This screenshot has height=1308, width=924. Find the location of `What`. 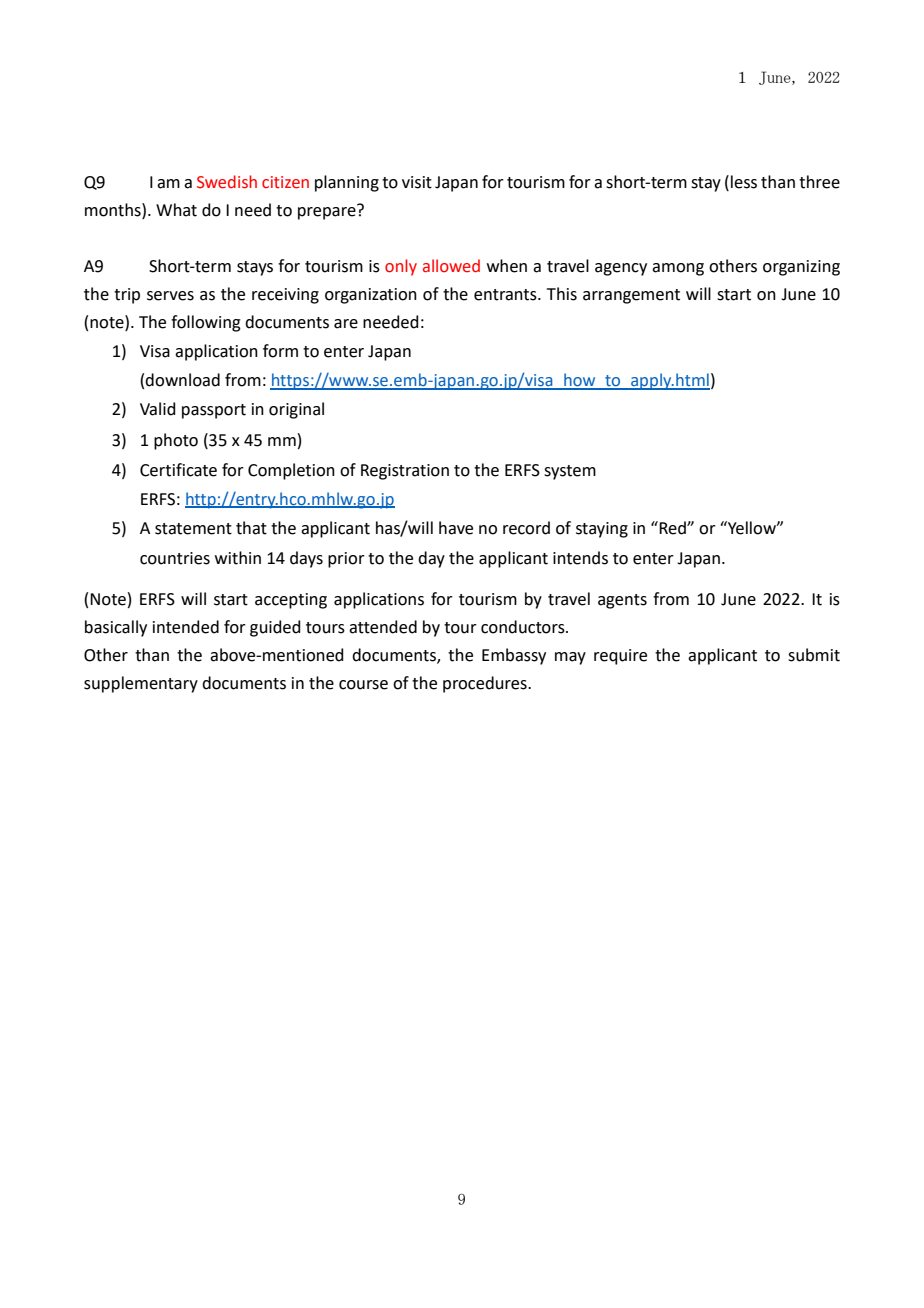

What is located at coordinates (176, 210).
